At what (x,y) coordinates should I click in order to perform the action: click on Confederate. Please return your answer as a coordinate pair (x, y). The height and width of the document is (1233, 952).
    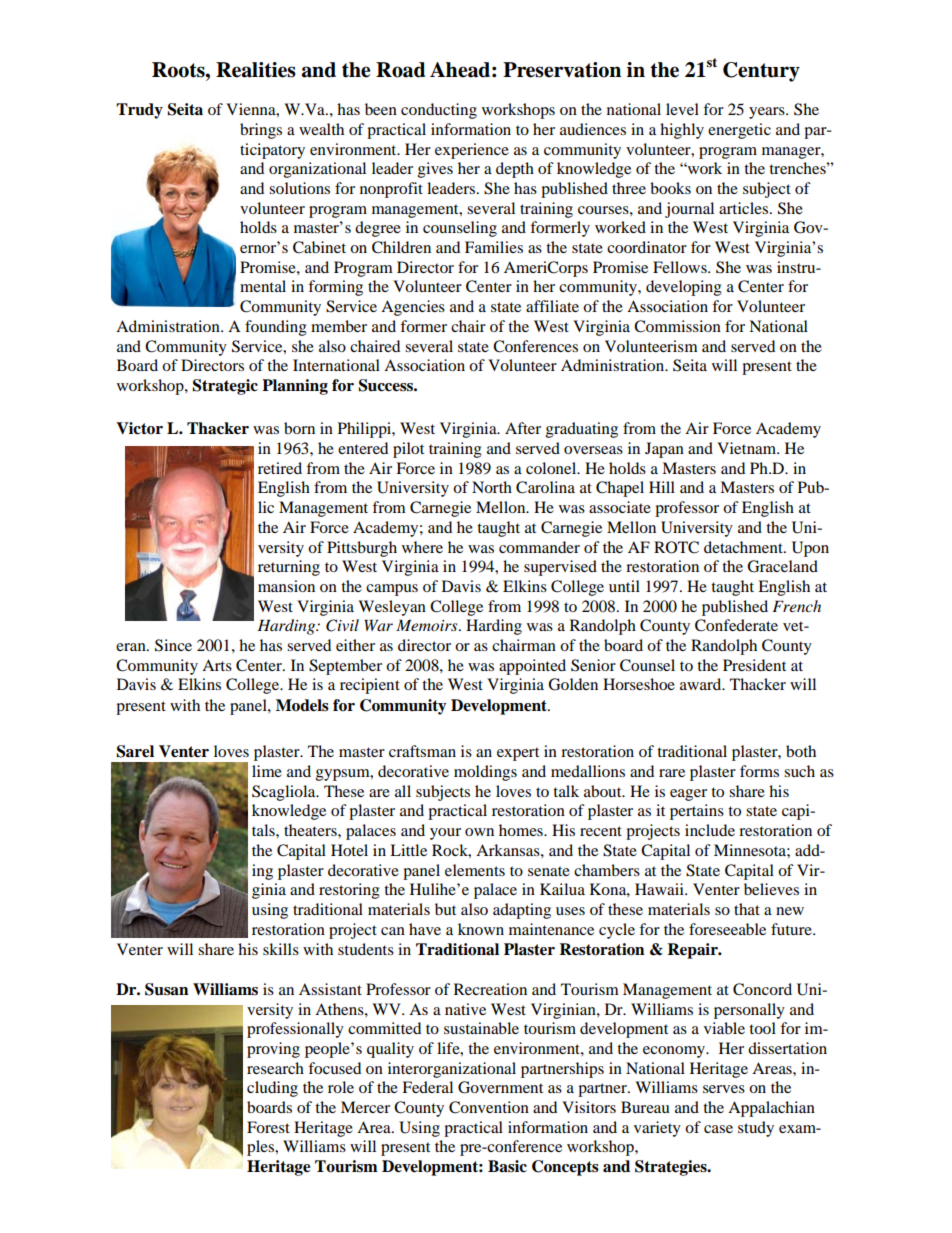
    Looking at the image, I should click on (736, 625).
